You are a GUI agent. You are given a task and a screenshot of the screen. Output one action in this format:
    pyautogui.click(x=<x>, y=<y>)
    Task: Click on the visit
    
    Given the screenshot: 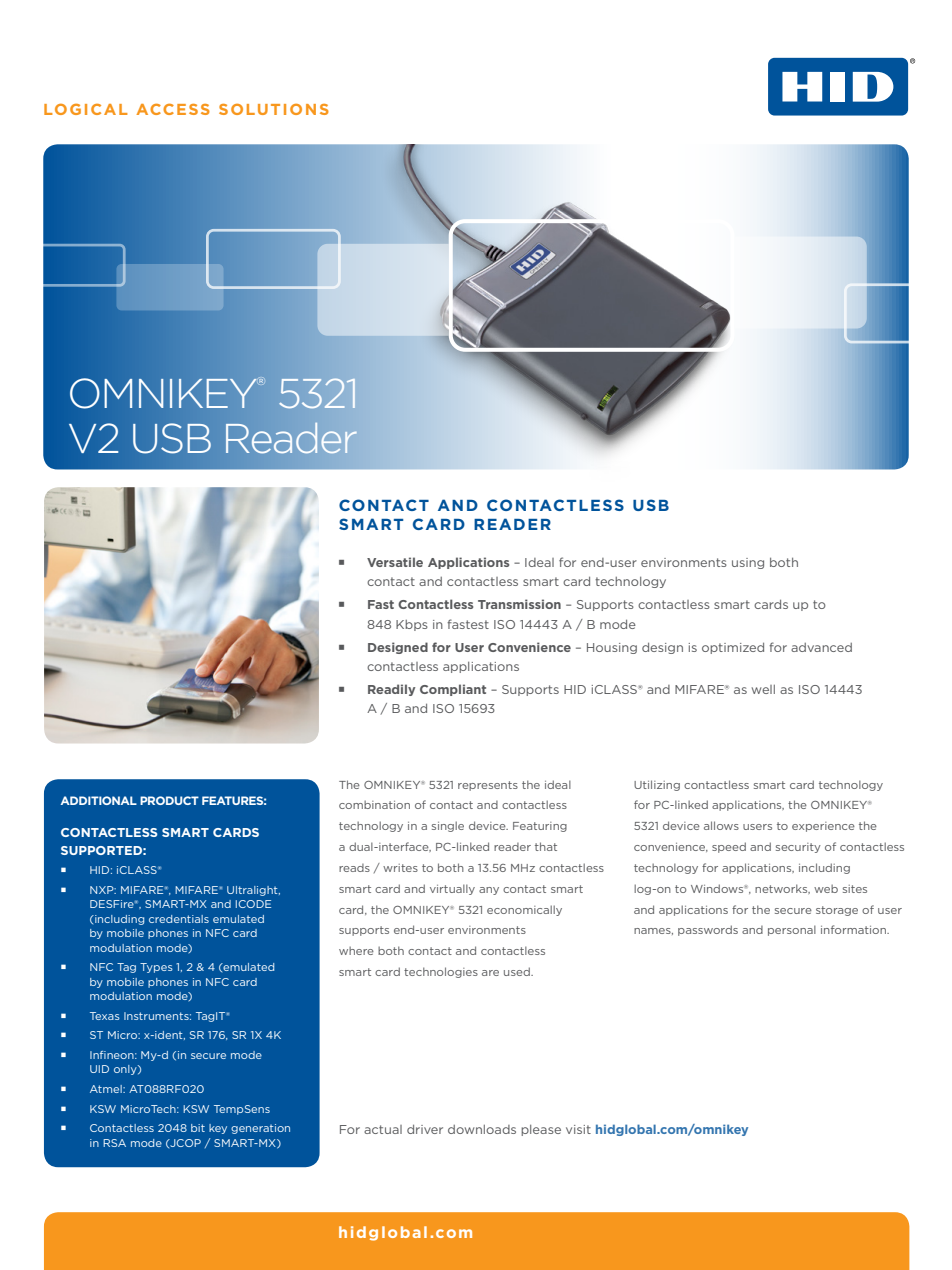 What is the action you would take?
    pyautogui.click(x=578, y=1129)
